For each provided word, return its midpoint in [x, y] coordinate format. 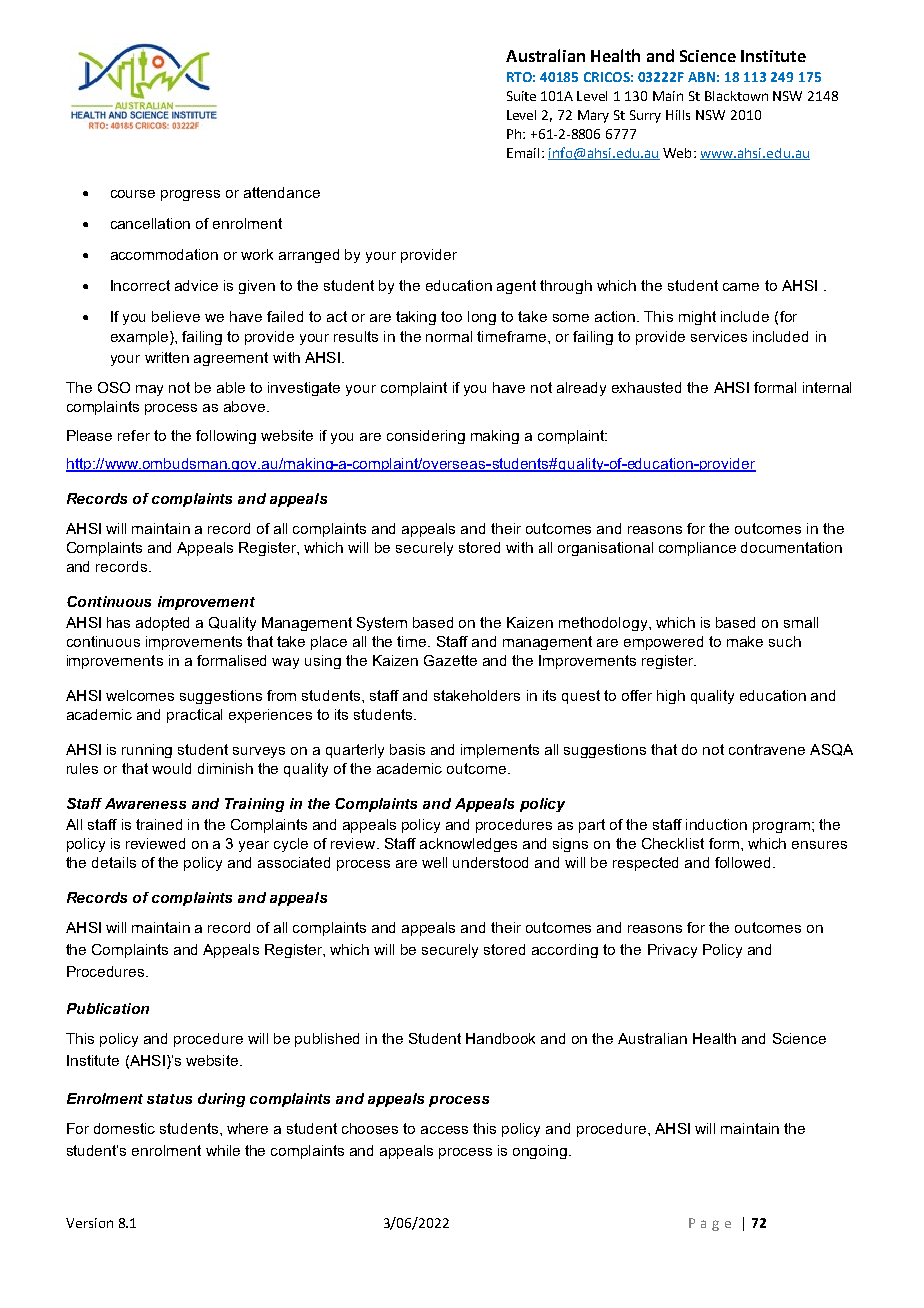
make [745, 641]
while [223, 1150]
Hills [678, 115]
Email [523, 153]
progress [190, 195]
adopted [162, 624]
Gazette [450, 660]
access [444, 1130]
